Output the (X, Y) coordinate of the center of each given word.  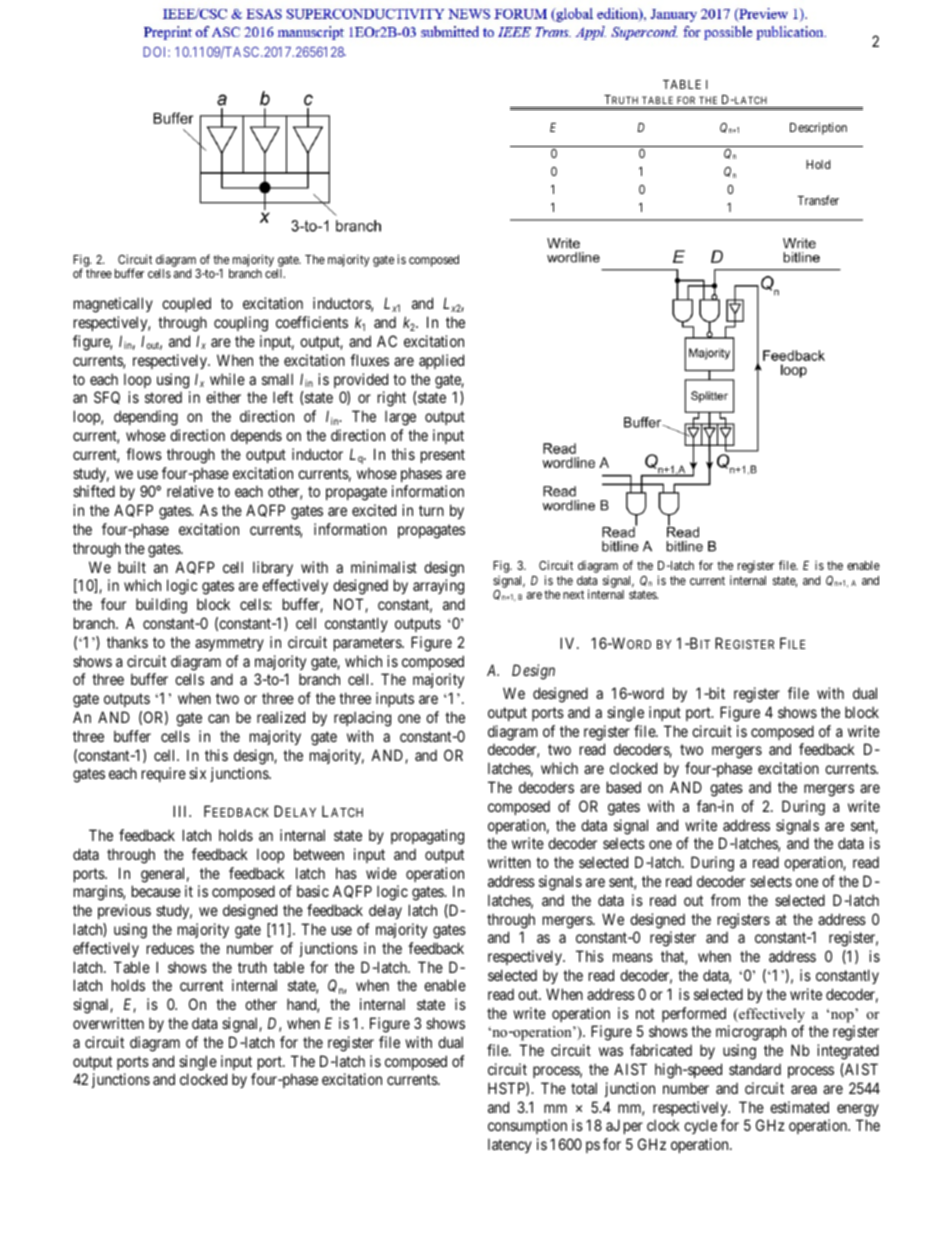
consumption (527, 1126)
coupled (186, 304)
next (573, 594)
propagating (427, 837)
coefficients (312, 322)
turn (431, 510)
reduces (170, 948)
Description (818, 128)
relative (190, 491)
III (182, 811)
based (624, 787)
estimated (799, 1107)
